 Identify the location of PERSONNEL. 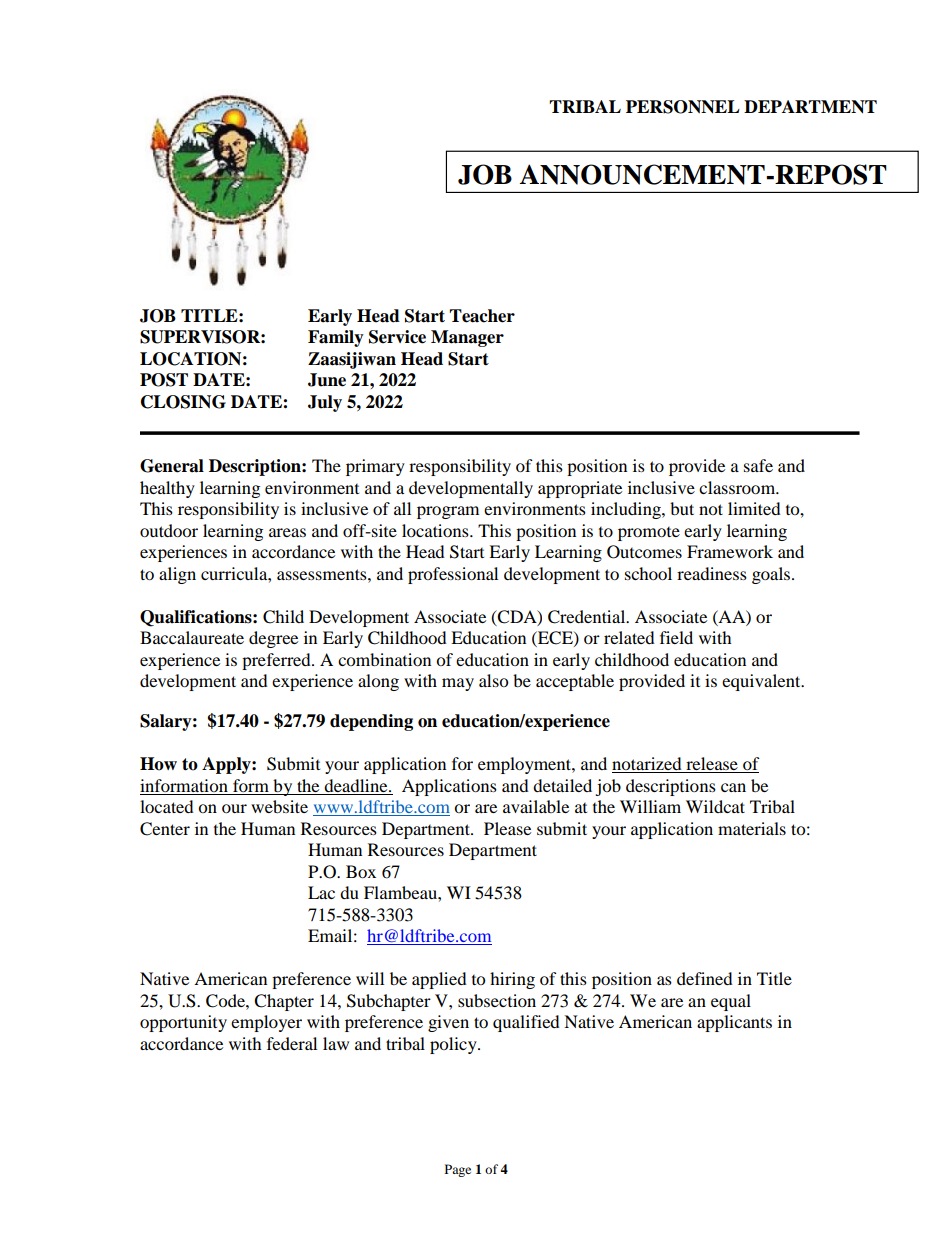
(683, 107).
